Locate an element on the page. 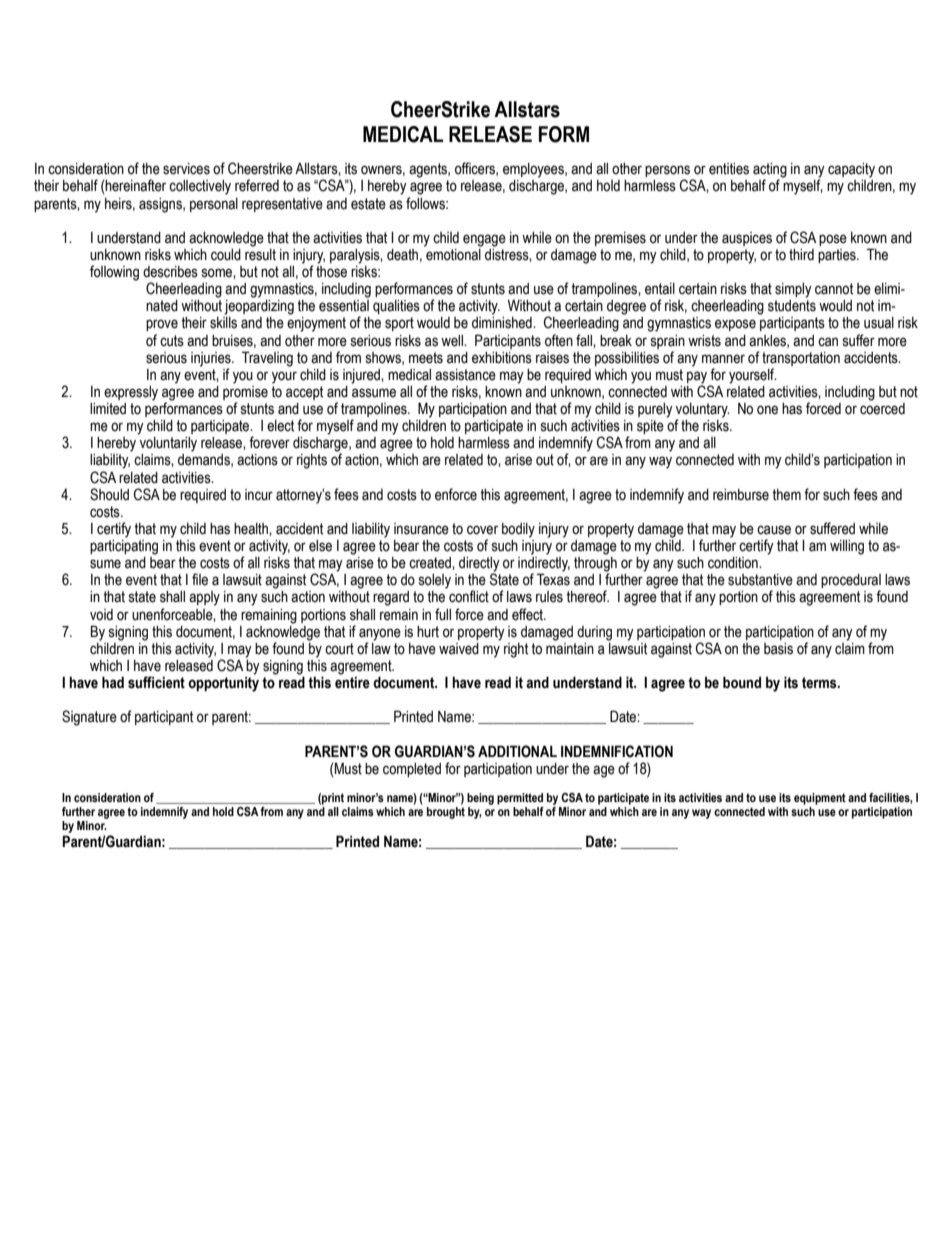 This image has height=1233, width=952. well is located at coordinates (453, 341).
